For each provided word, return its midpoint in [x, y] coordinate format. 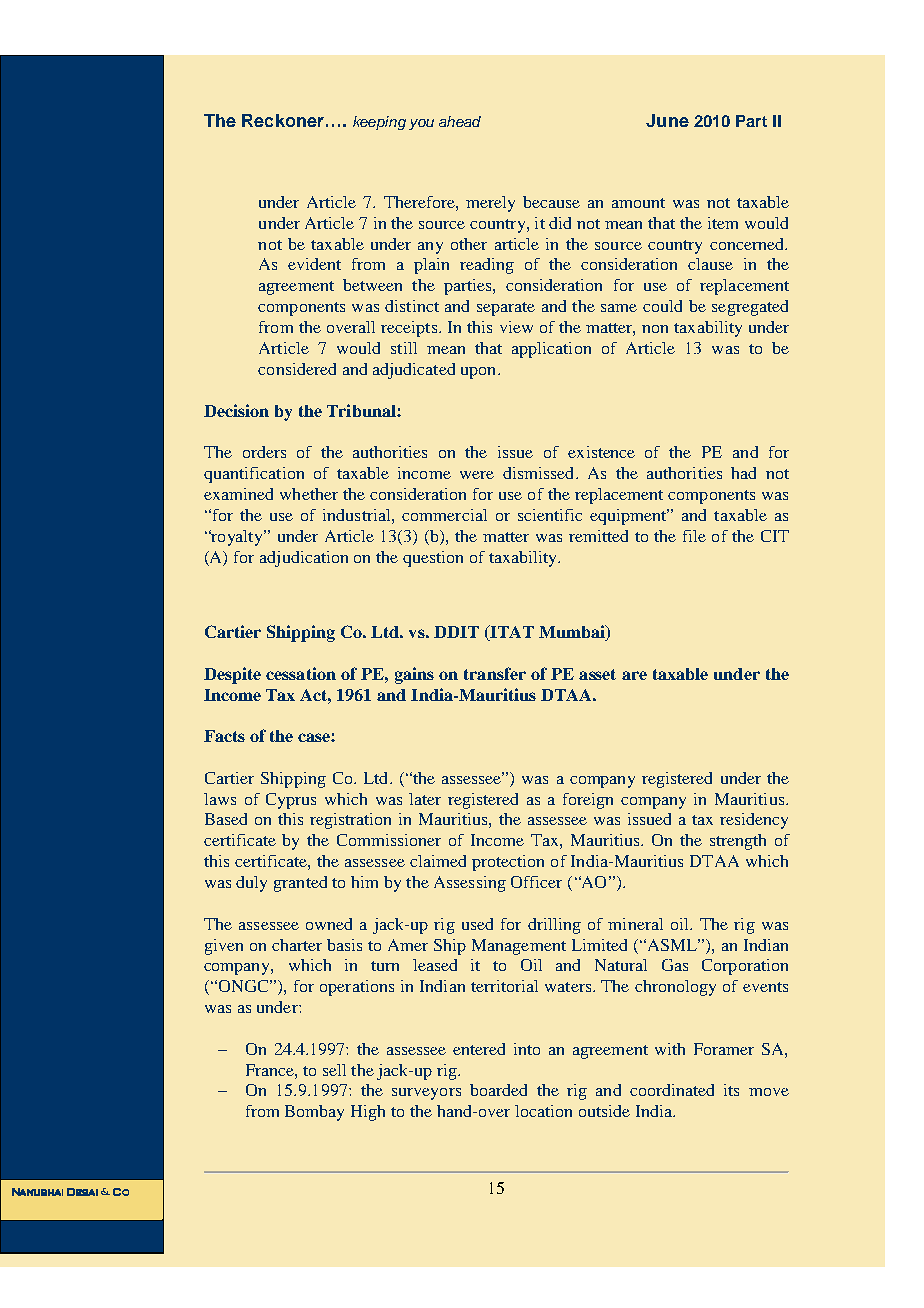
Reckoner [283, 120]
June [667, 120]
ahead [460, 121]
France [271, 1070]
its [731, 1090]
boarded [498, 1090]
